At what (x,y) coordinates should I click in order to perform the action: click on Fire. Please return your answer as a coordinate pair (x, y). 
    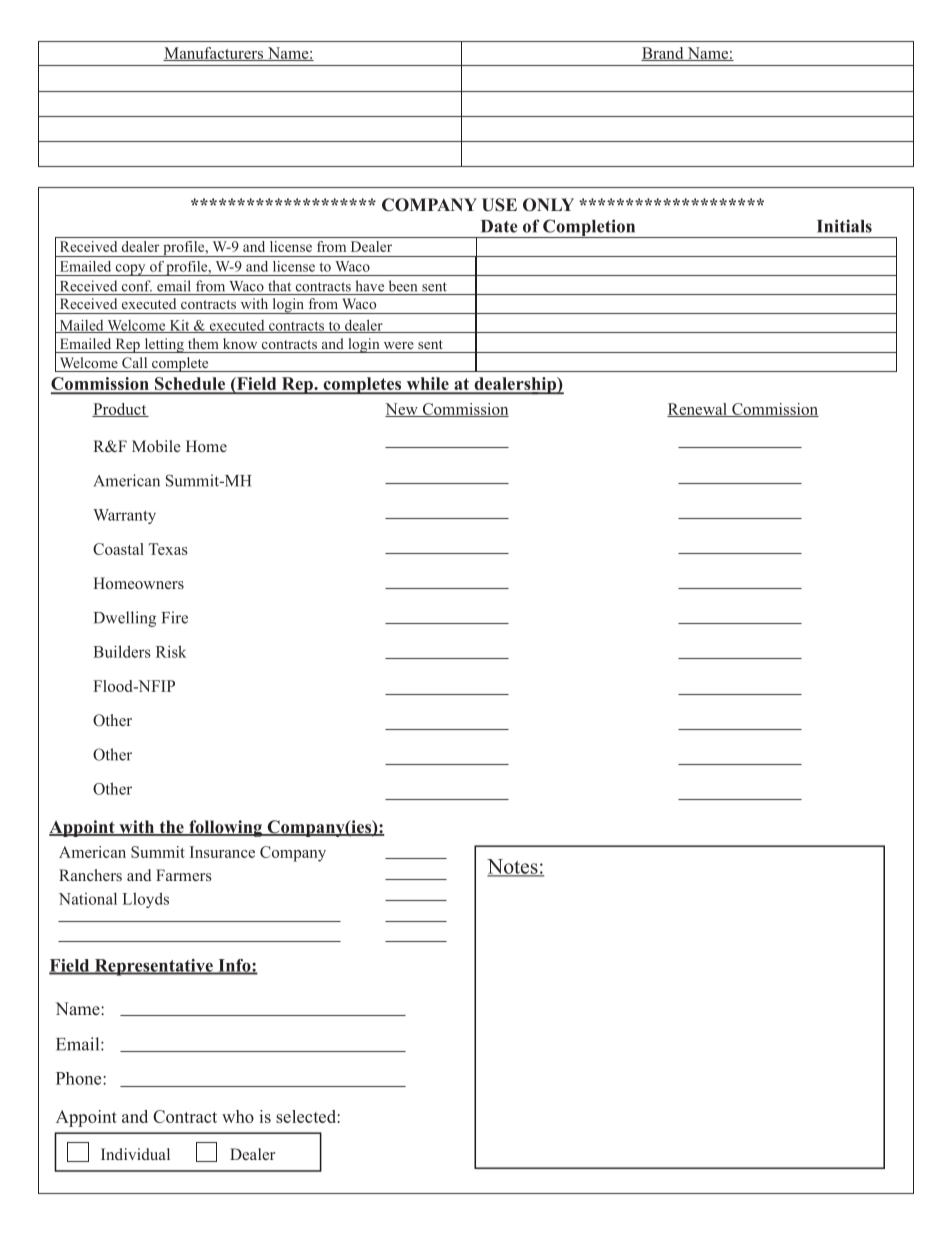
    Looking at the image, I should click on (175, 617).
